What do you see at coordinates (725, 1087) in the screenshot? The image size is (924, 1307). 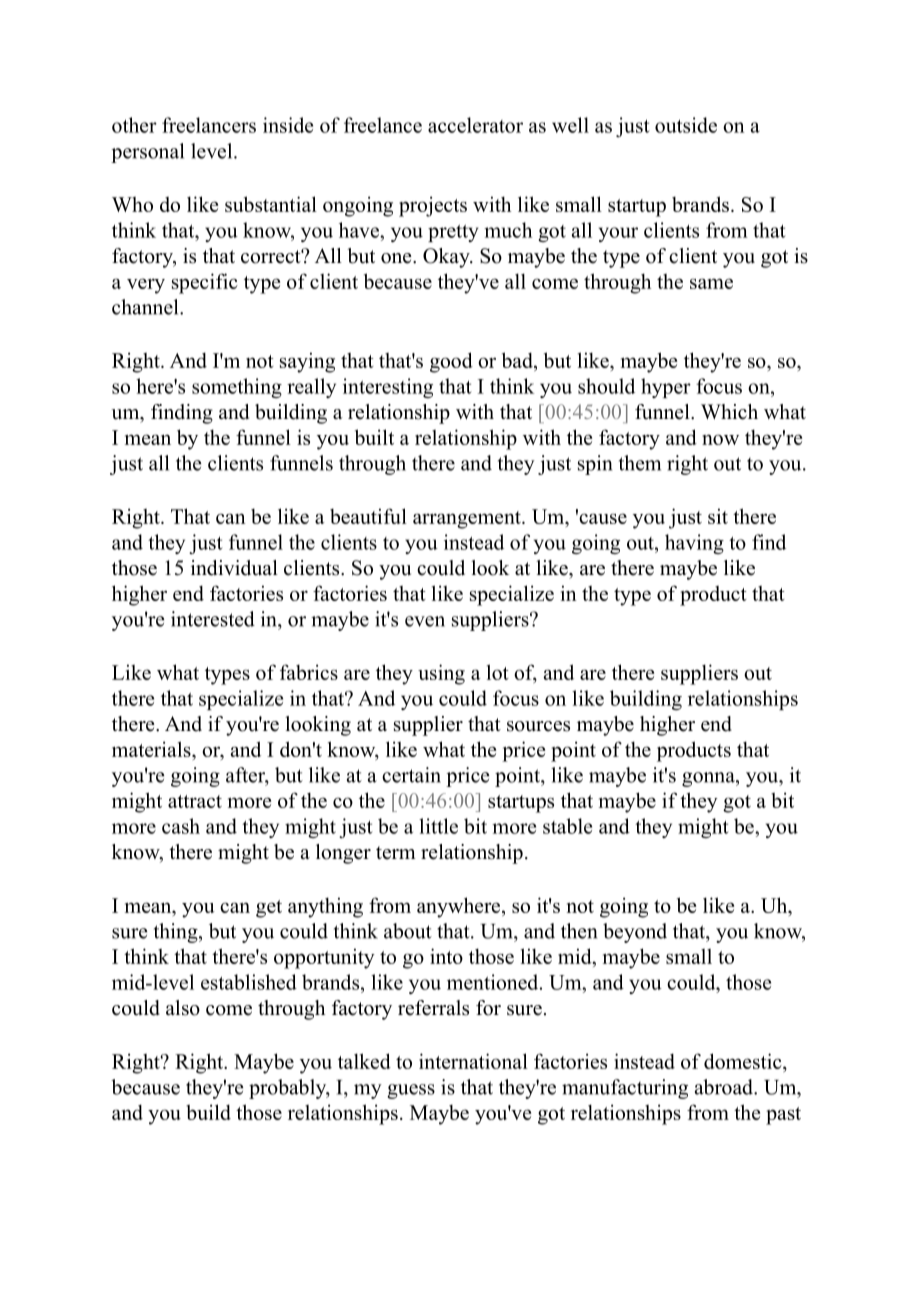 I see `abroad` at bounding box center [725, 1087].
